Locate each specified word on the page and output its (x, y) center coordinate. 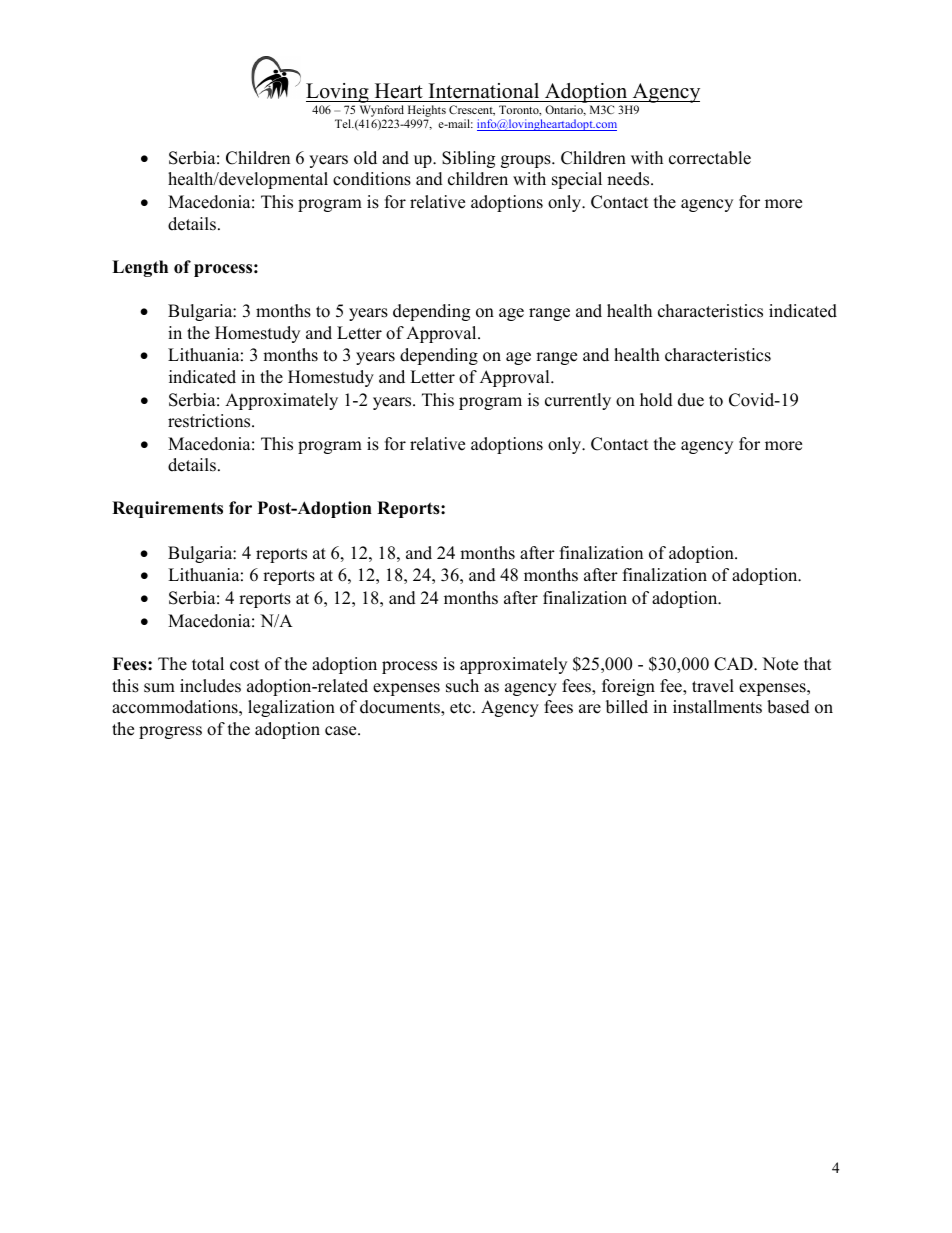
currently (578, 401)
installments (717, 707)
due (691, 400)
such (462, 686)
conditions (372, 179)
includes (210, 686)
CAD (734, 664)
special (577, 180)
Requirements (167, 509)
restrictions (210, 421)
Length (140, 268)
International (484, 91)
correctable (710, 158)
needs (629, 179)
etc (460, 708)
